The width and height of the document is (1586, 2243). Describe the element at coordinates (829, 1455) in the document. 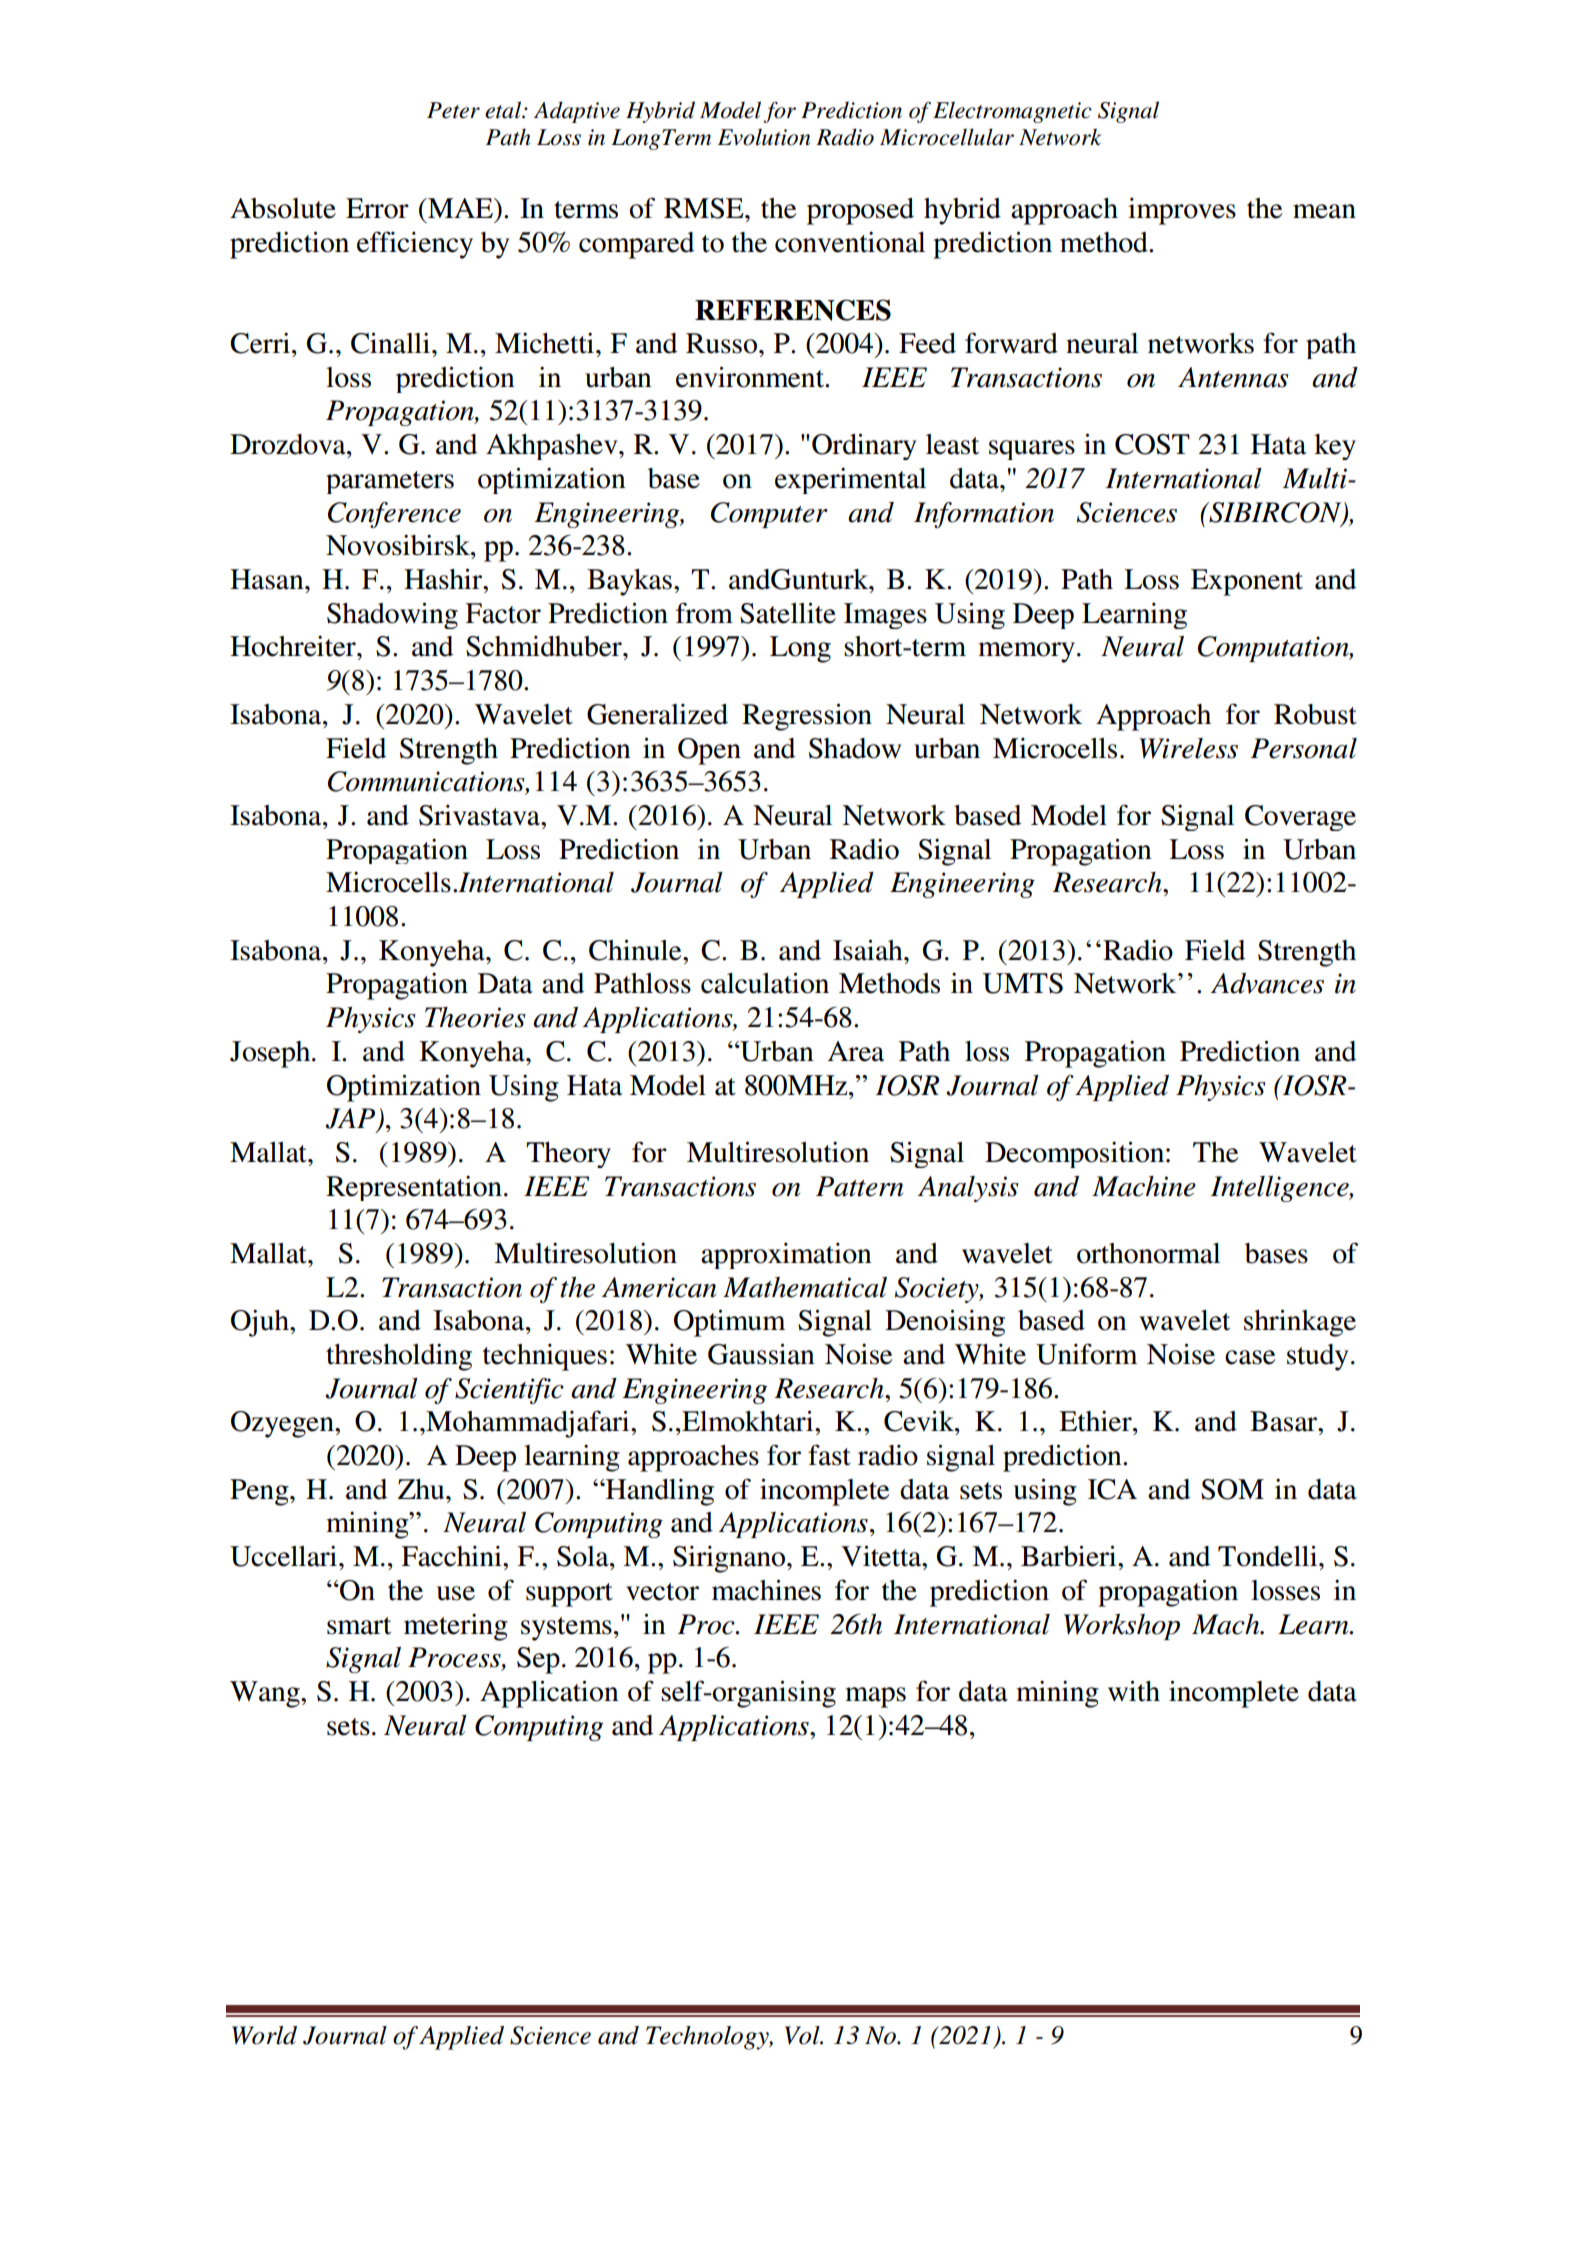

I see `fast` at that location.
